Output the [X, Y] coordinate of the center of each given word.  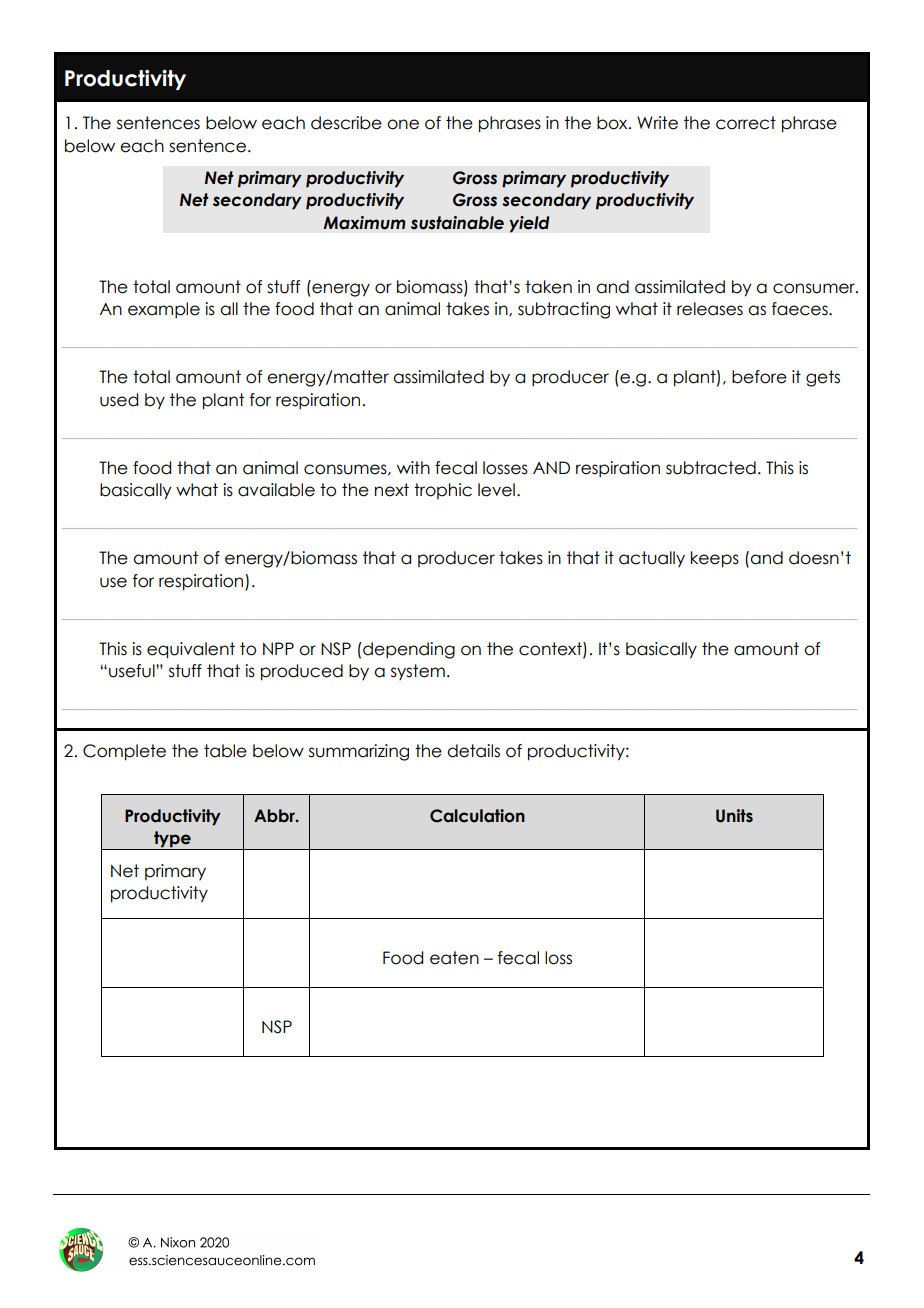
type [172, 840]
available [276, 490]
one [403, 124]
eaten [454, 958]
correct [746, 123]
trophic [443, 491]
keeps [715, 559]
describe [346, 123]
